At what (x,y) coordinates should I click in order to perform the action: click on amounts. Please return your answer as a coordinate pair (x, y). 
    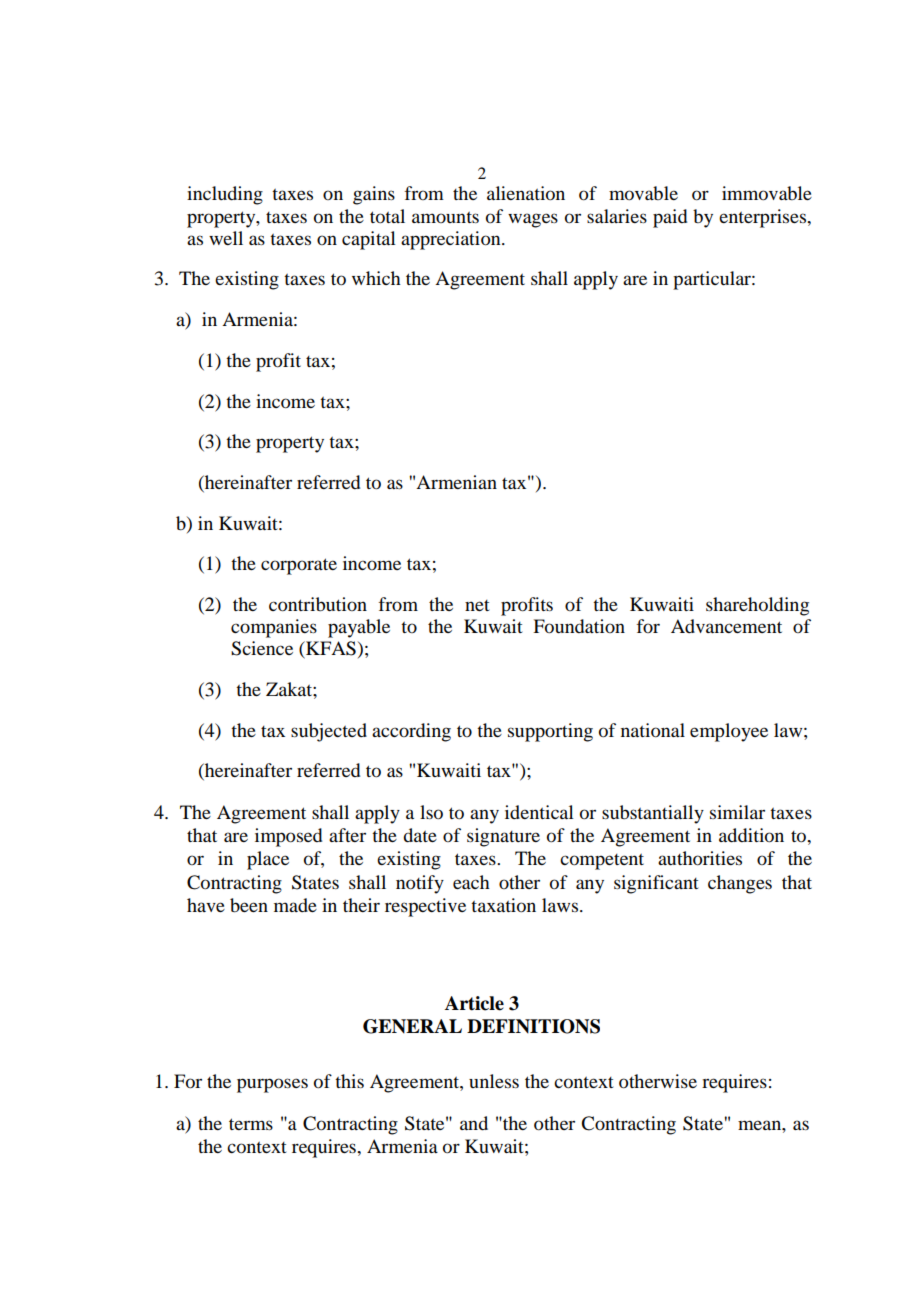
    Looking at the image, I should click on (445, 217).
